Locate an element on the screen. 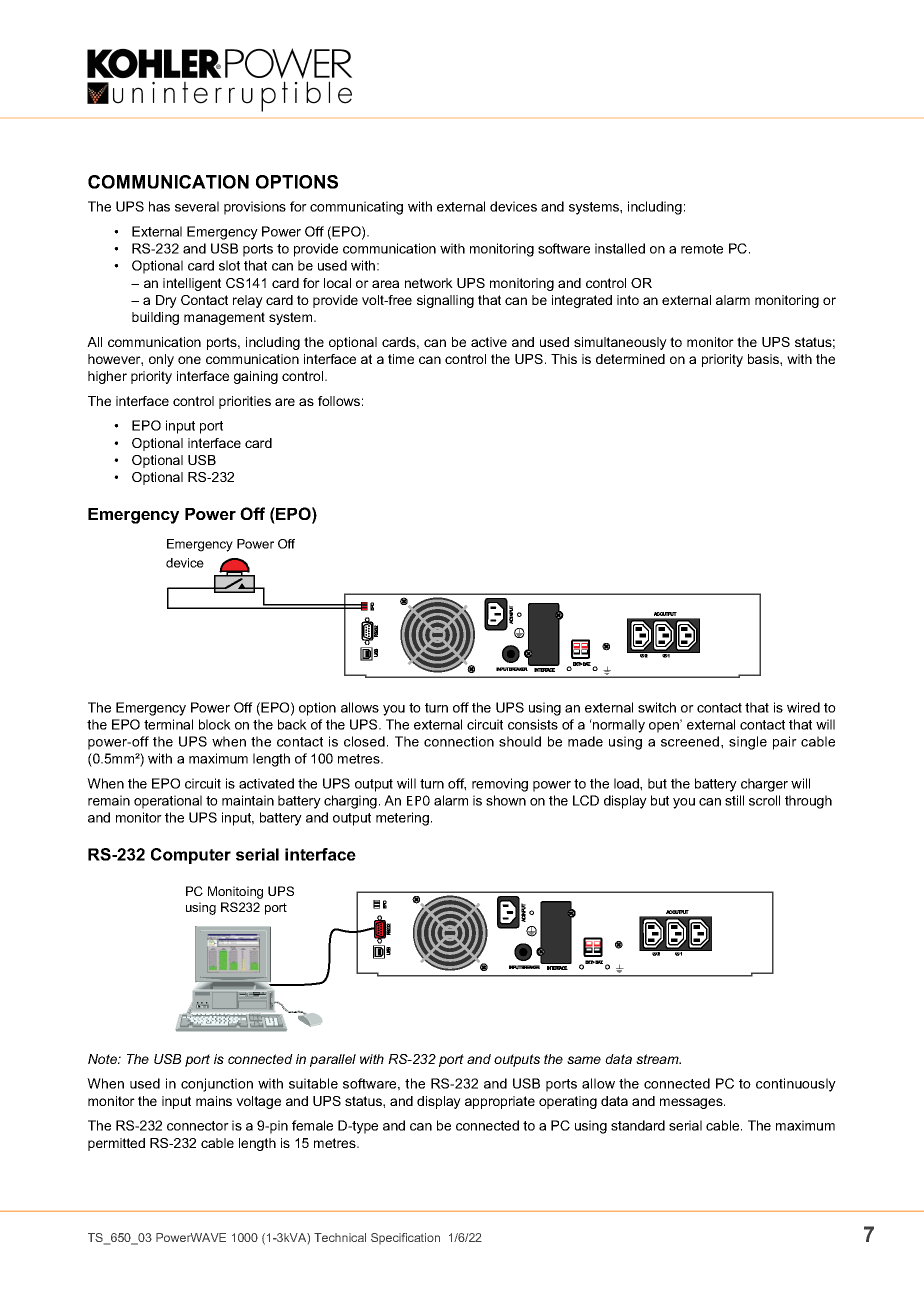 This screenshot has width=924, height=1308. single is located at coordinates (748, 743).
